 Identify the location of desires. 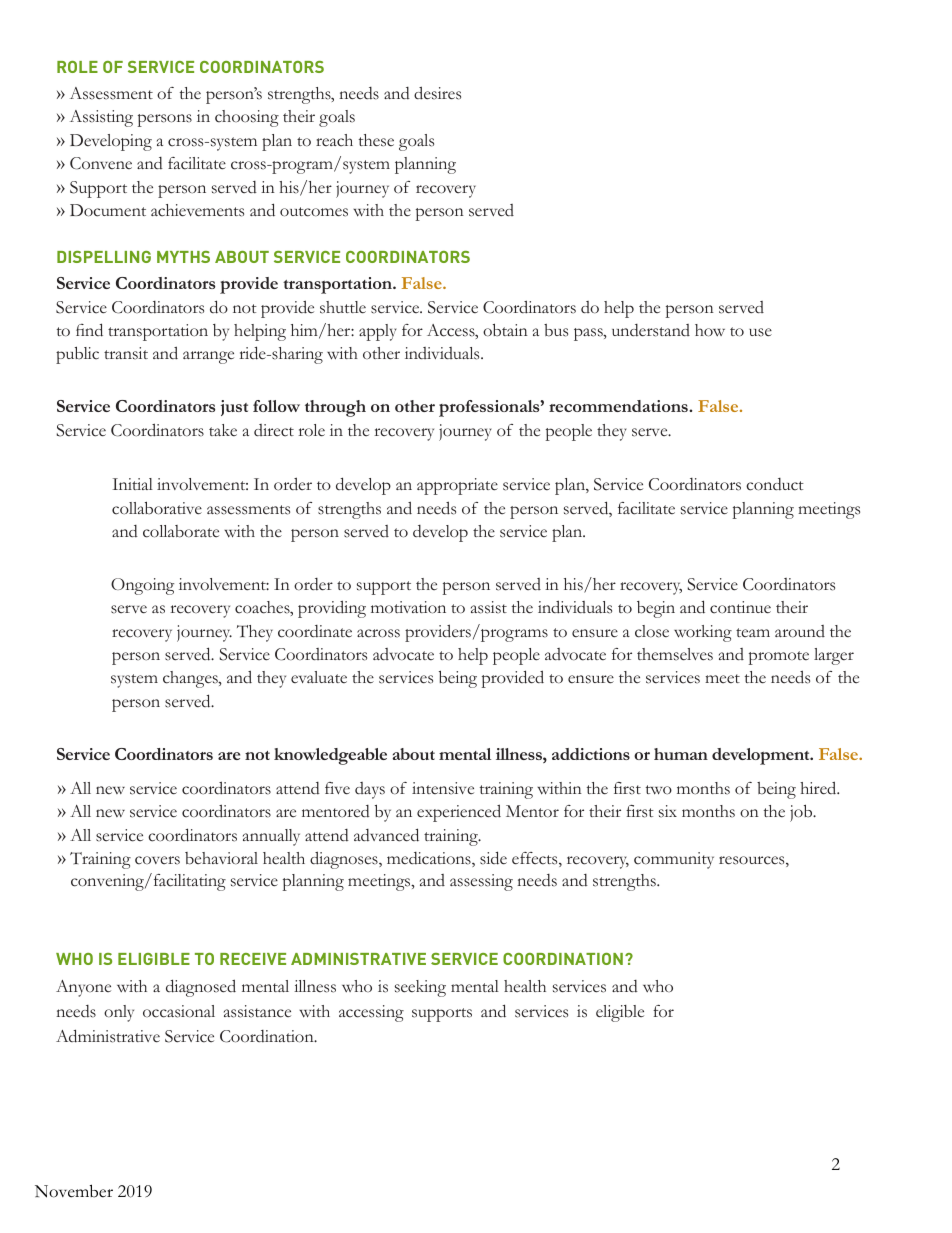
(437, 93).
